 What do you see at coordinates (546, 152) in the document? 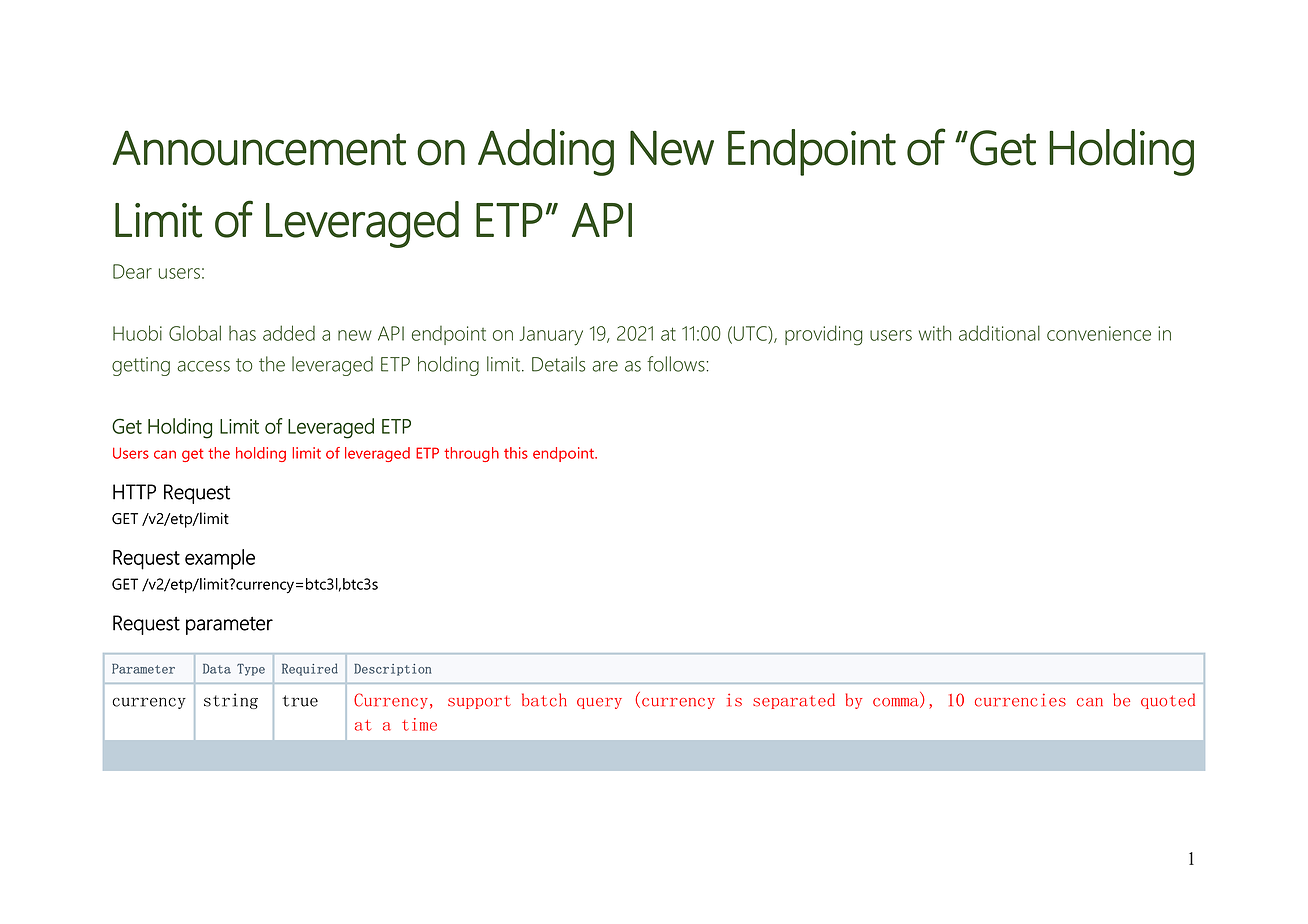
I see `Adding` at bounding box center [546, 152].
